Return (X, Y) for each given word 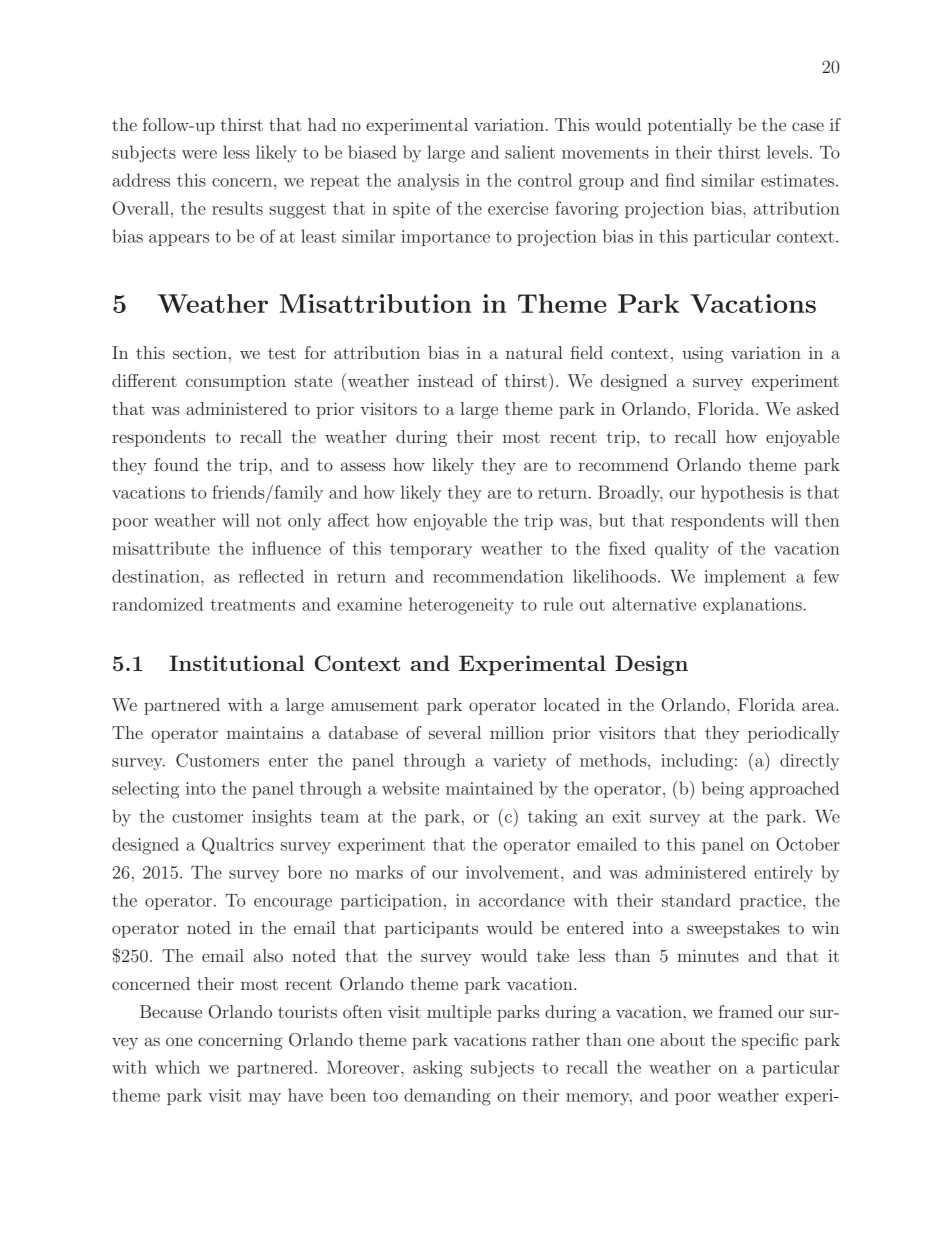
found (176, 464)
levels (789, 152)
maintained (489, 788)
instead (445, 380)
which (177, 1067)
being (723, 790)
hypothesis (742, 493)
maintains (265, 732)
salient (530, 152)
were (199, 154)
